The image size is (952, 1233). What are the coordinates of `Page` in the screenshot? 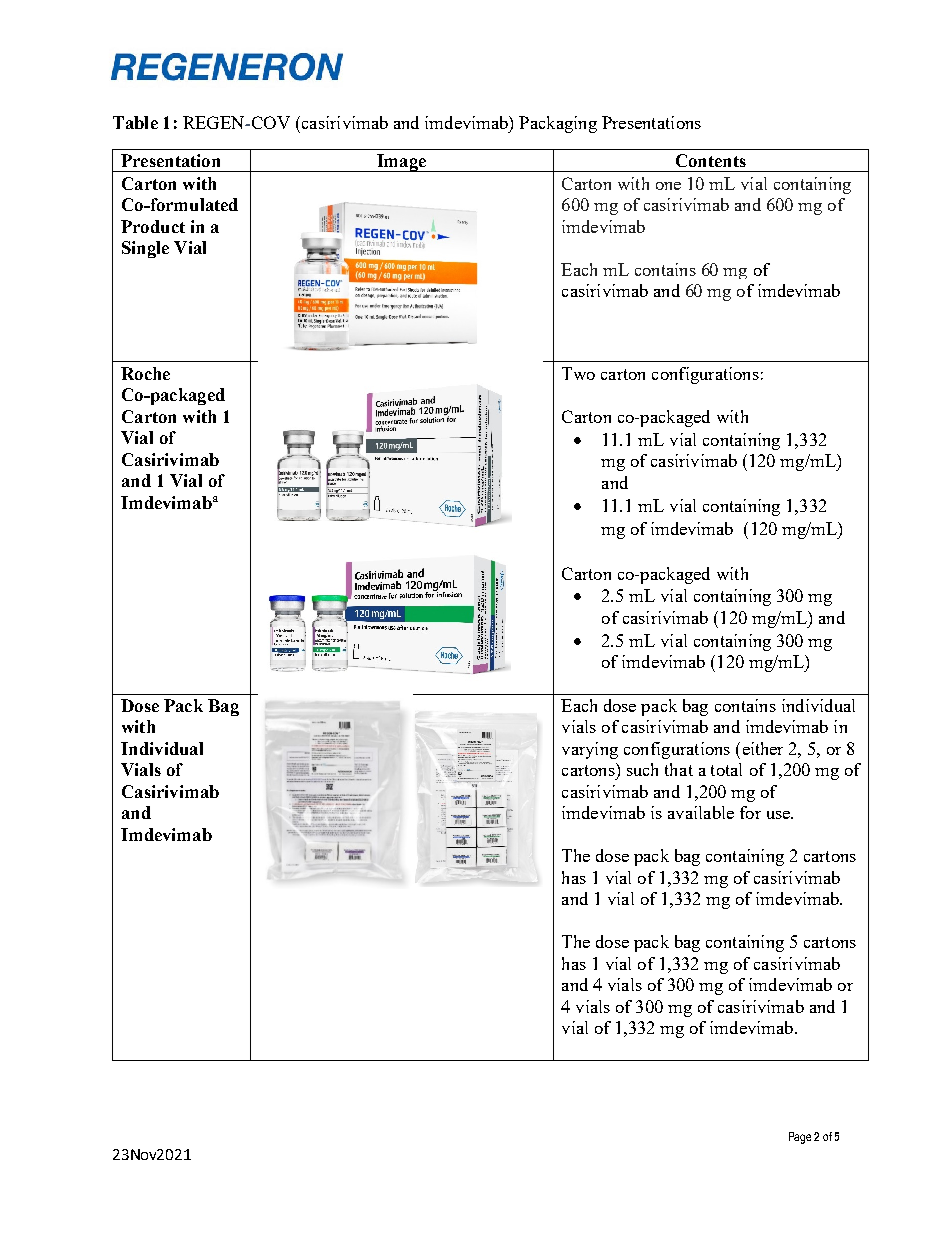 It's located at (800, 1138).
